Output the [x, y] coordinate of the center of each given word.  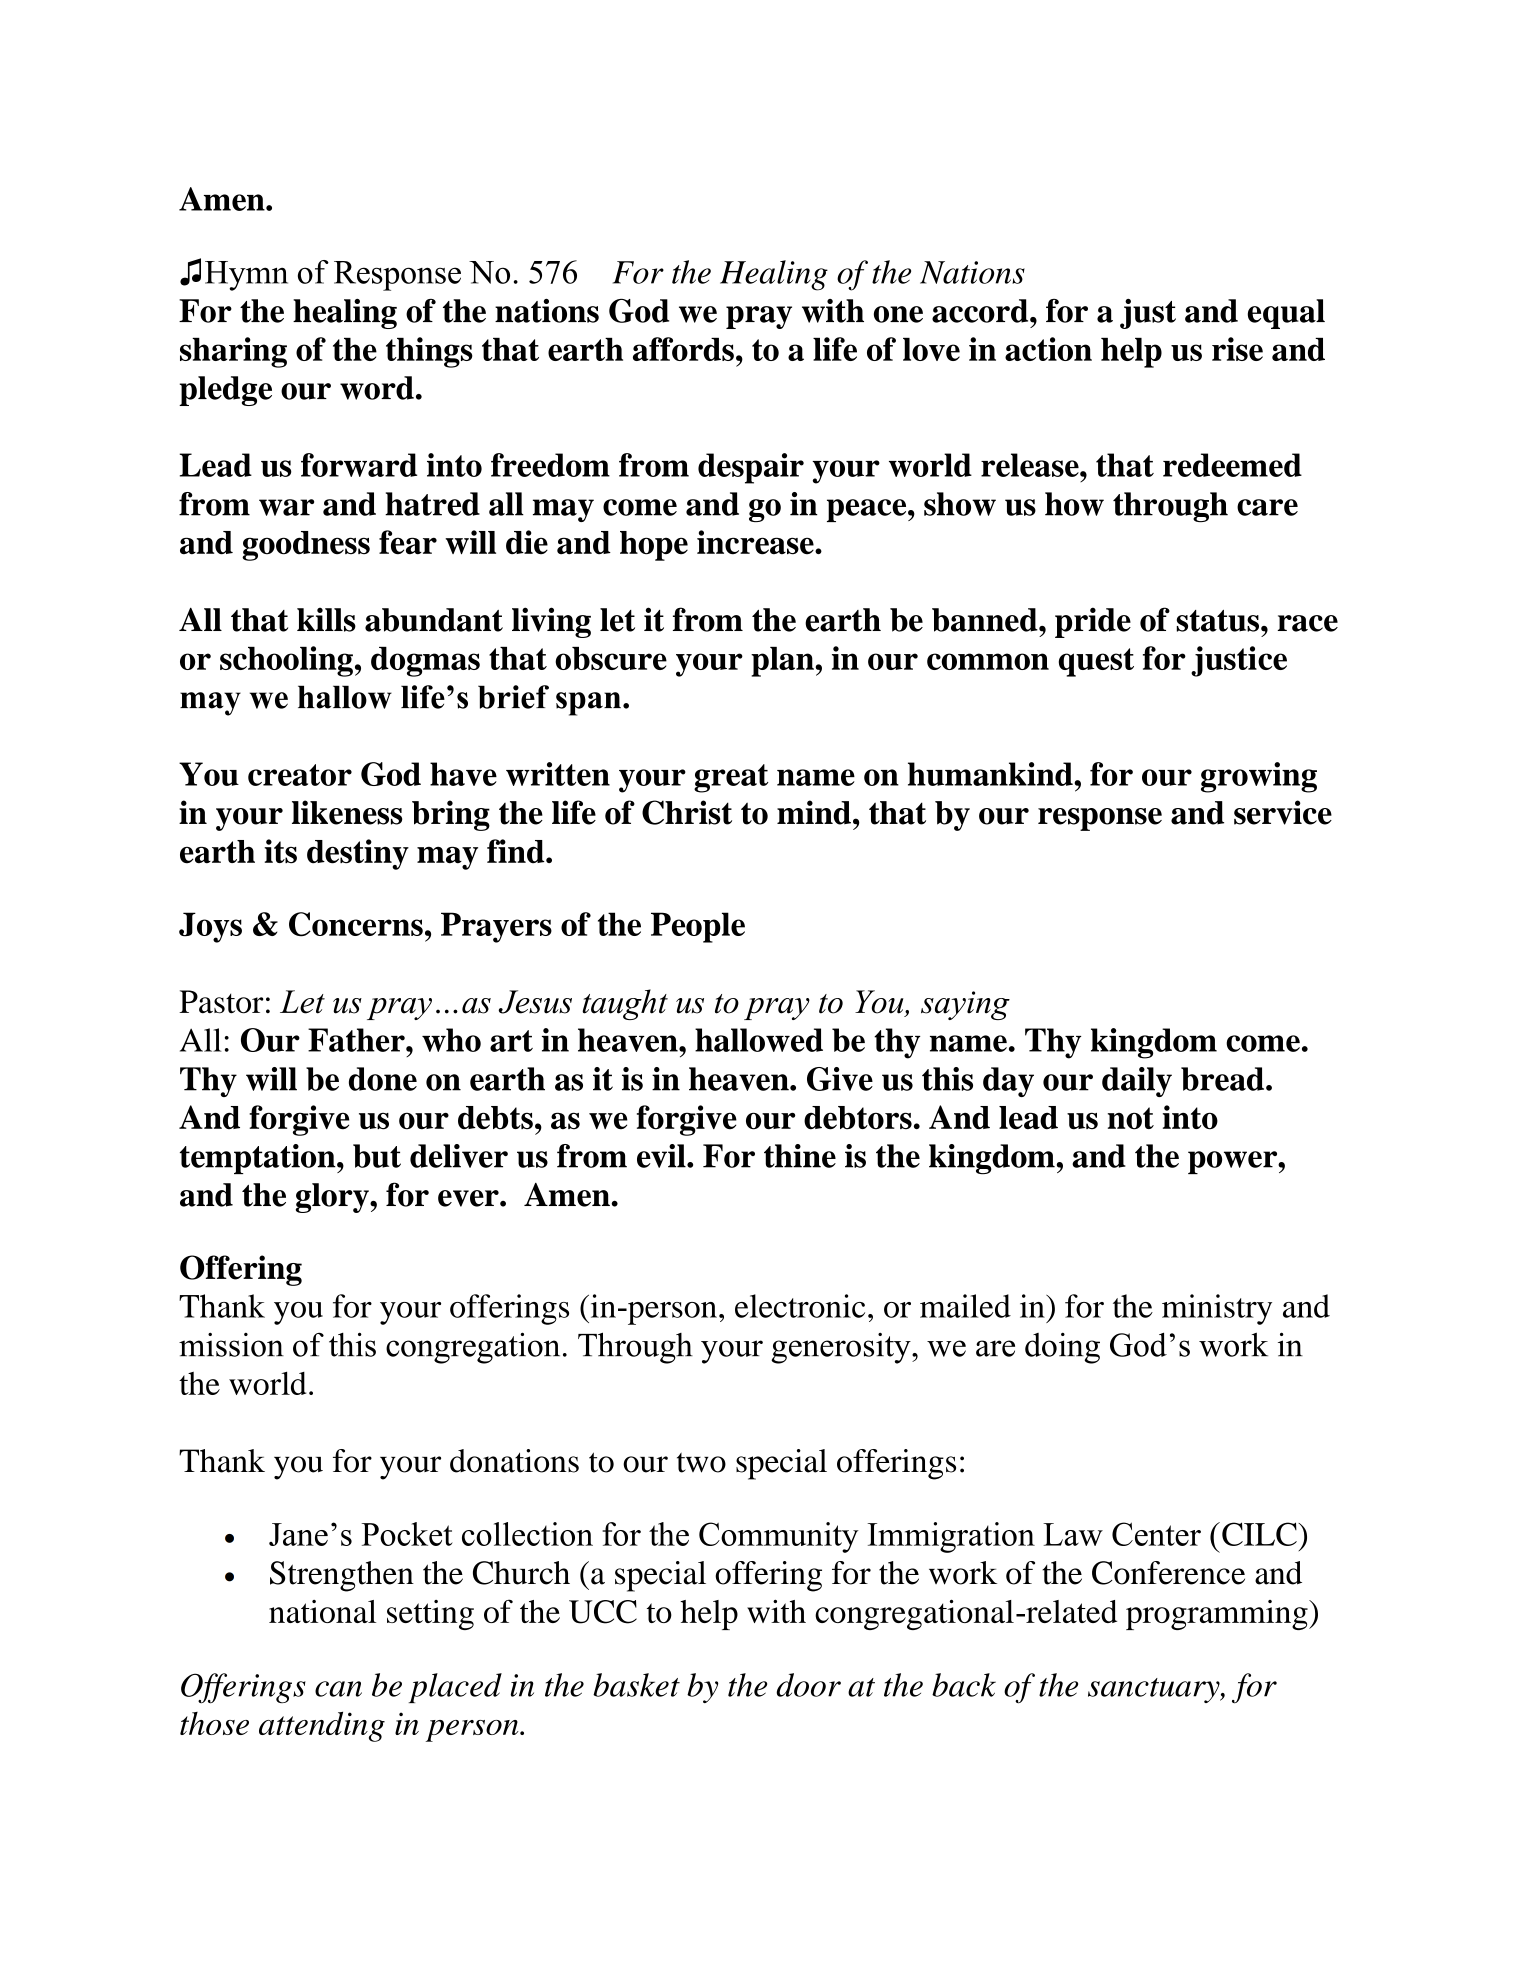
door [808, 1685]
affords [683, 349]
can [338, 1689]
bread [1224, 1079]
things [429, 352]
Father [357, 1040]
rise [1237, 349]
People [698, 927]
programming [1218, 1615]
